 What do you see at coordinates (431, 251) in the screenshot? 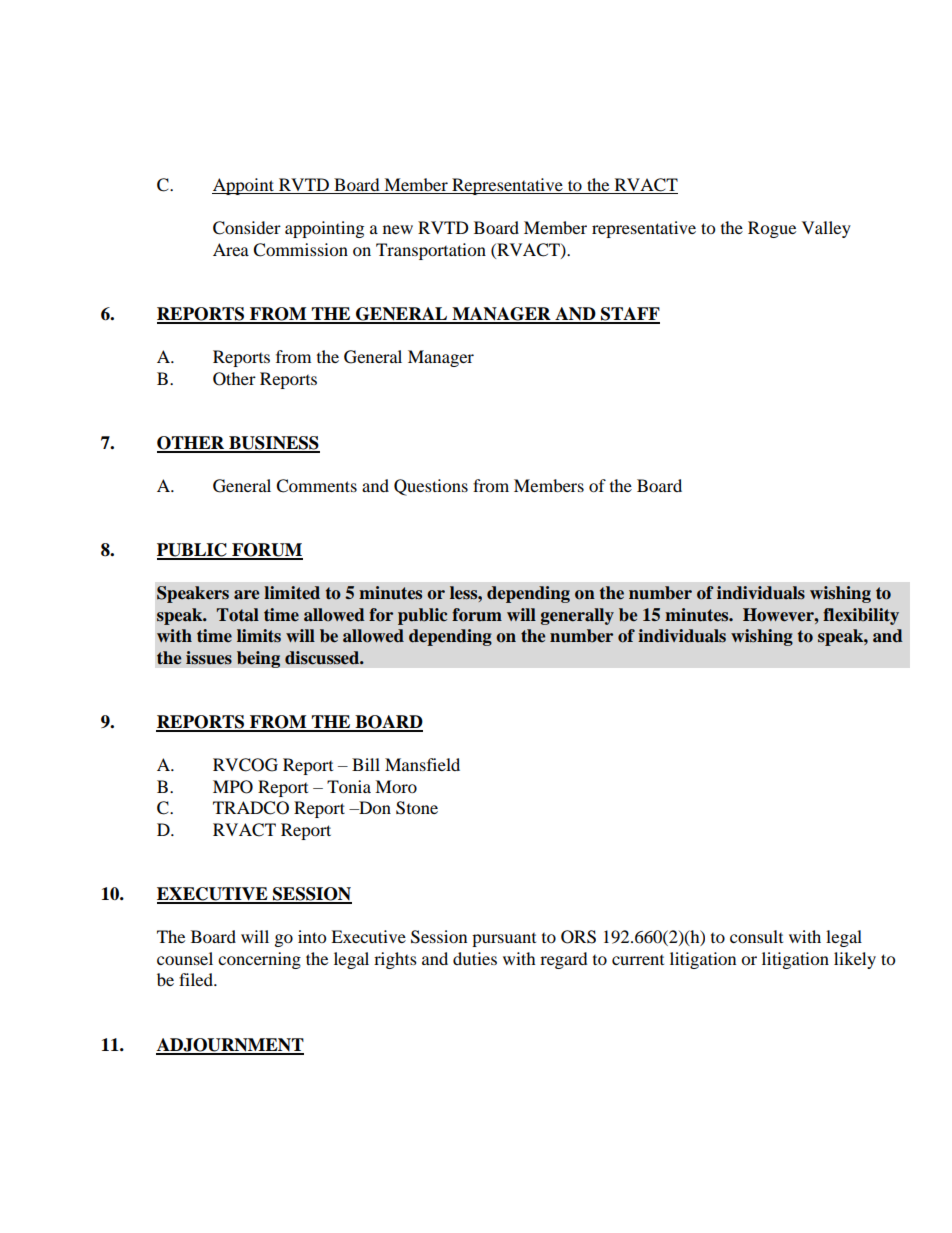
I see `Transportation` at bounding box center [431, 251].
